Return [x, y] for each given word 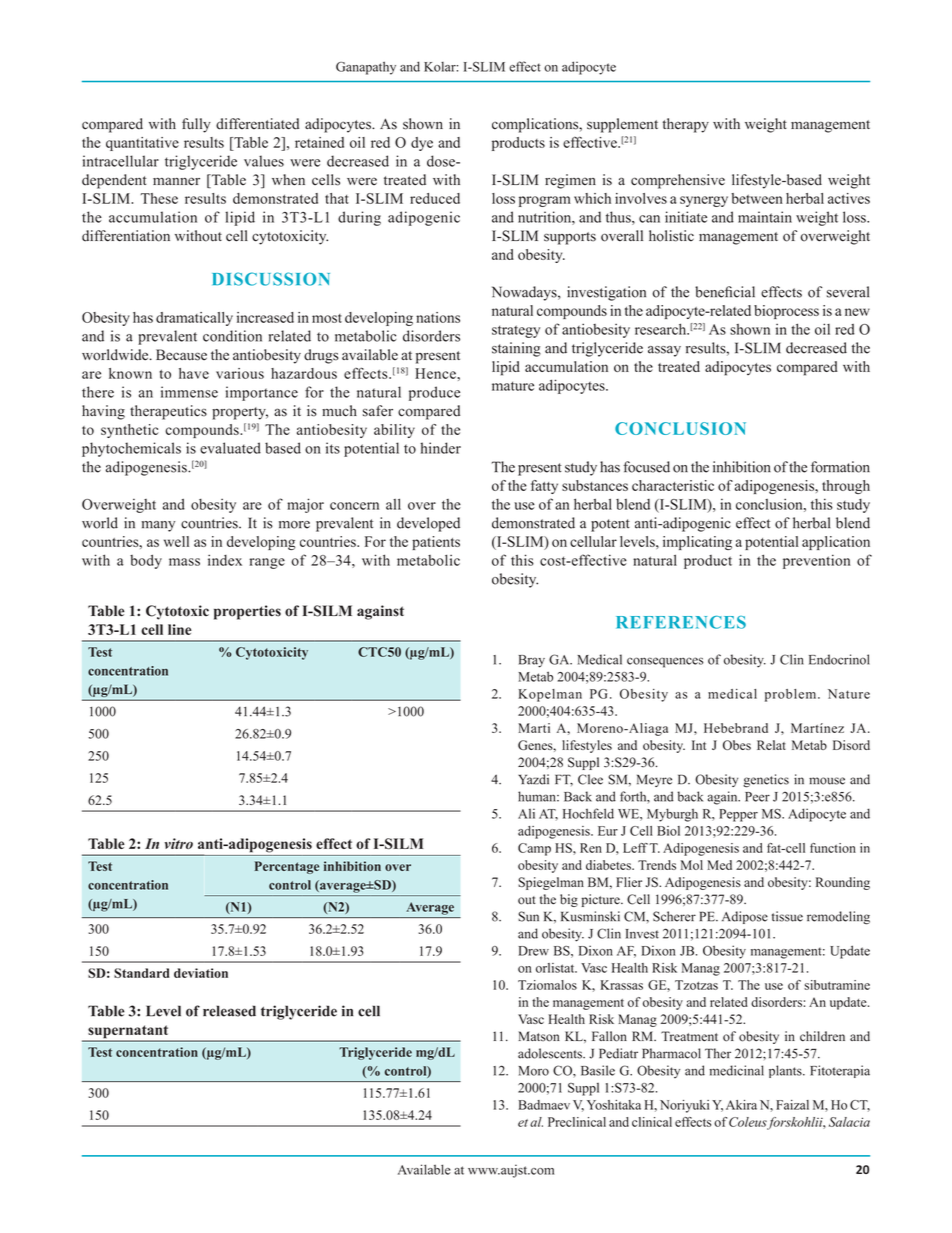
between [757, 198]
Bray [532, 661]
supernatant [128, 1033]
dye [422, 144]
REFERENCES [681, 622]
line [180, 629]
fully [196, 125]
